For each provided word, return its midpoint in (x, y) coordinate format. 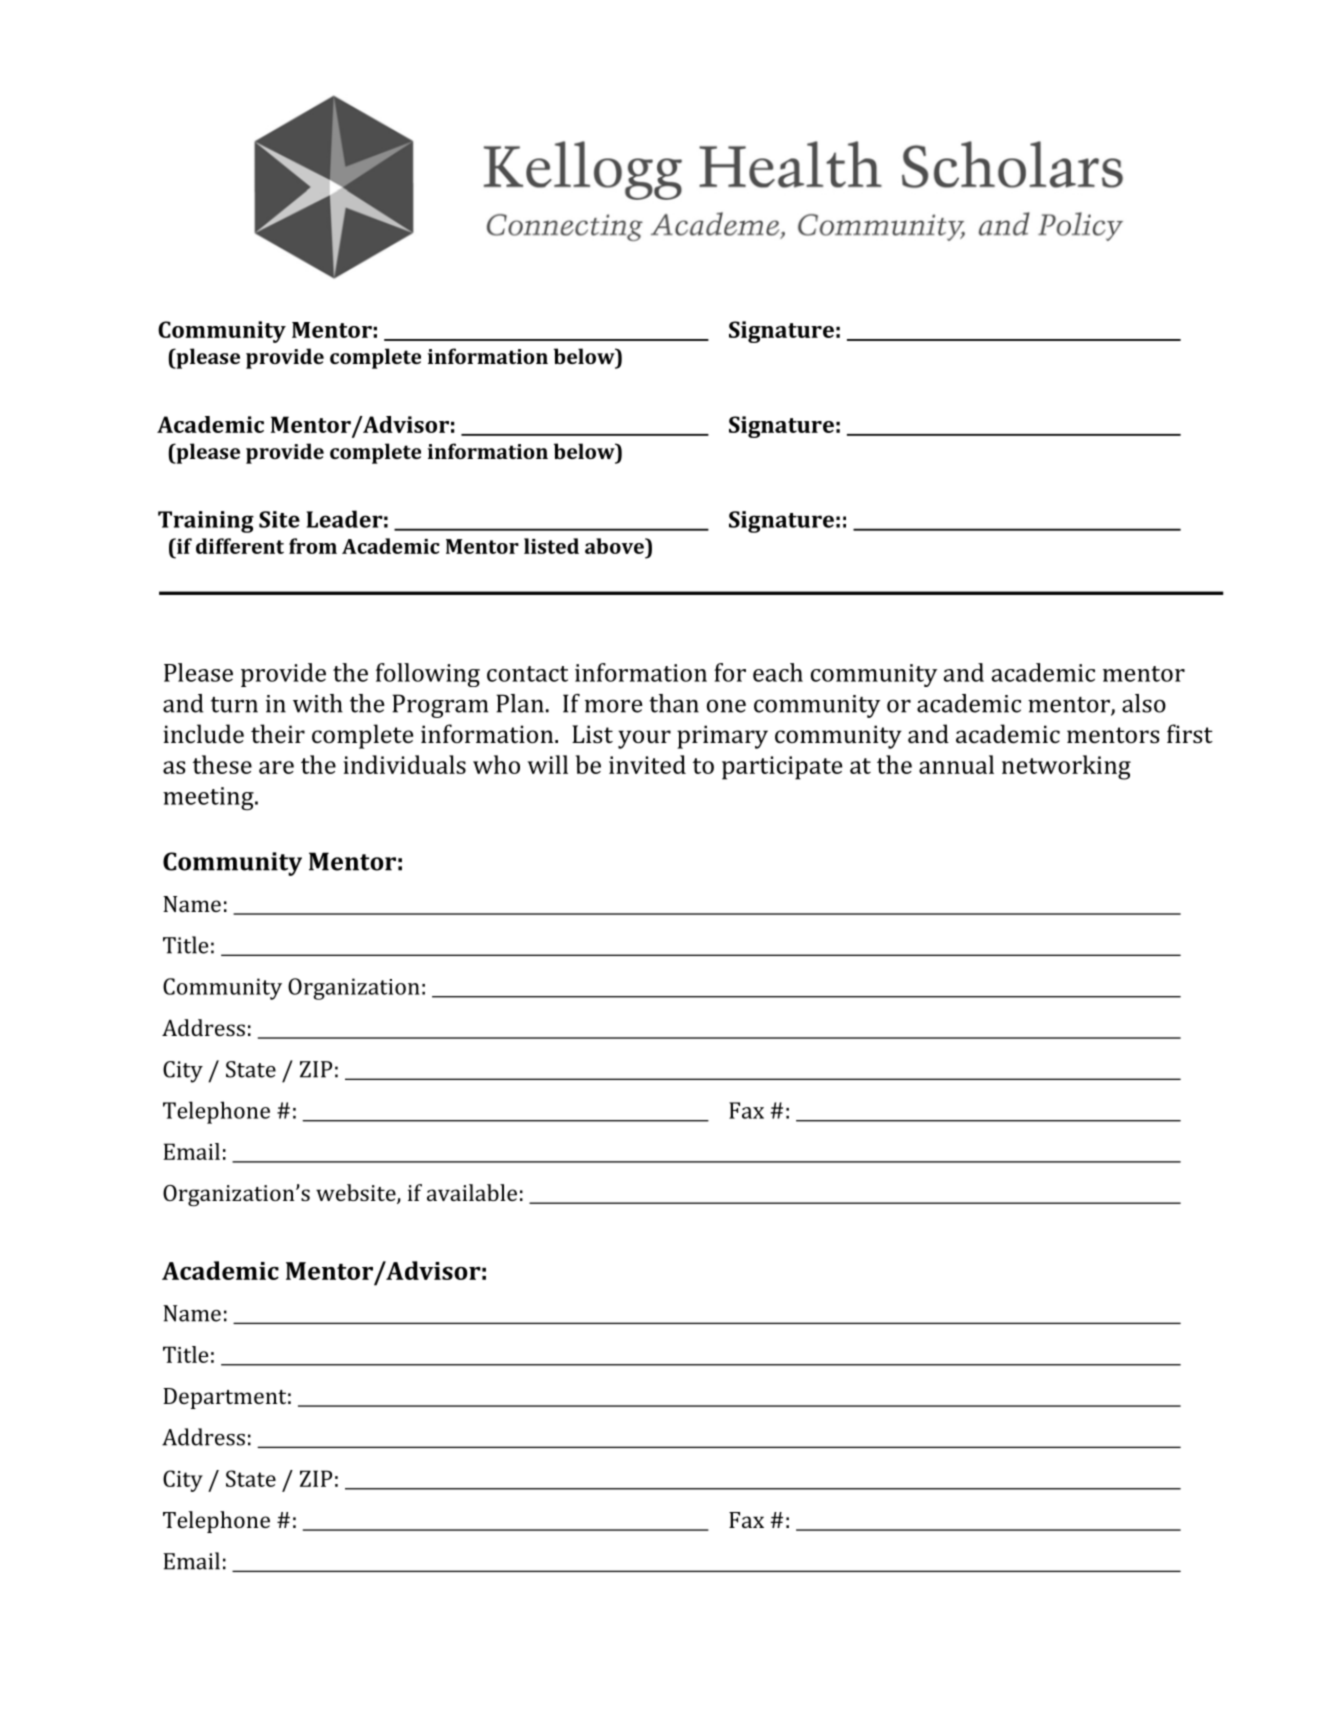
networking (1066, 767)
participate (782, 768)
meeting (209, 799)
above (615, 546)
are (276, 767)
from (313, 546)
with (318, 703)
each (778, 672)
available (472, 1192)
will (548, 764)
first (1190, 733)
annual (956, 764)
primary (722, 737)
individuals (404, 764)
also (1144, 703)
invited (647, 764)
